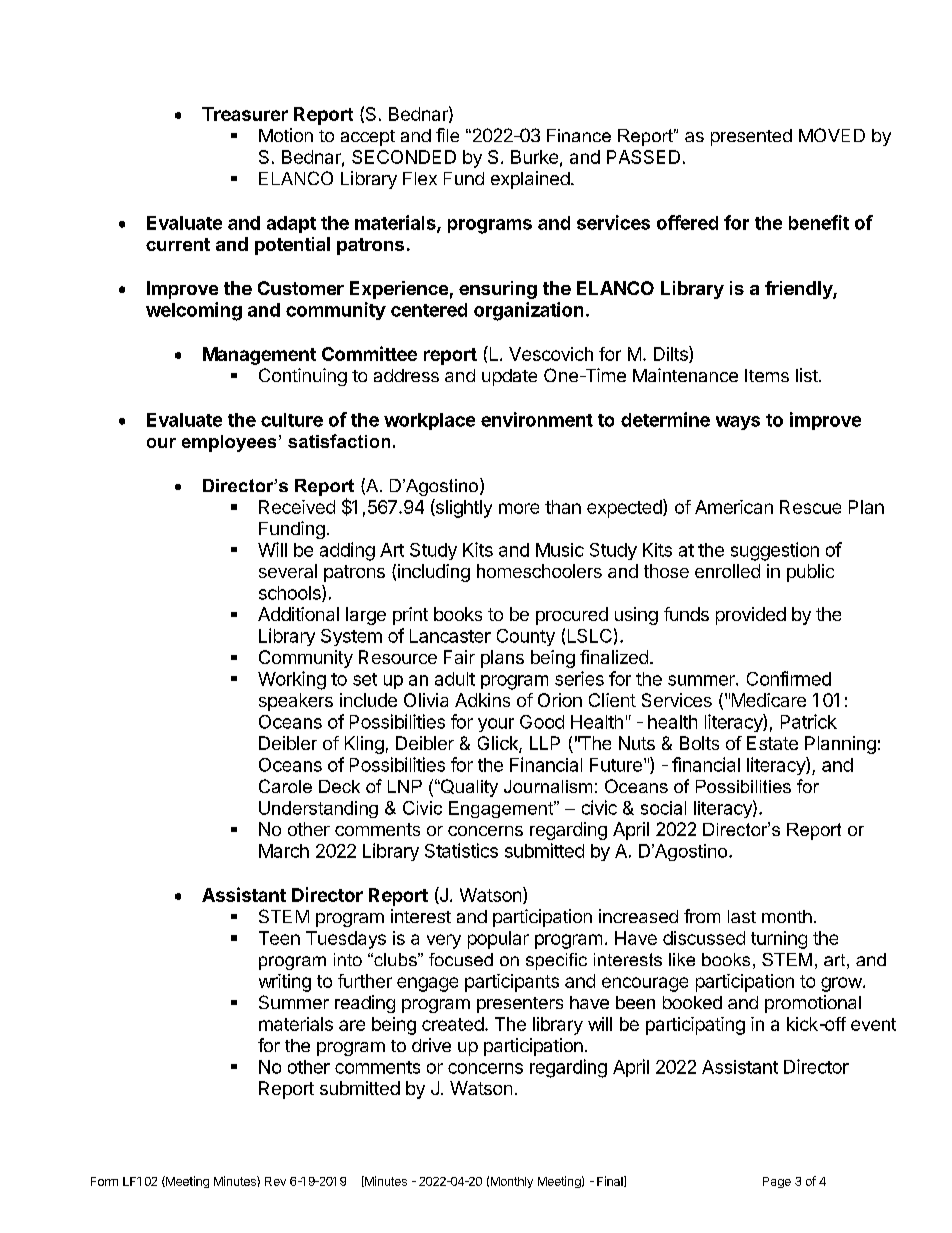  Describe the element at coordinates (447, 135) in the image. I see `file` at that location.
